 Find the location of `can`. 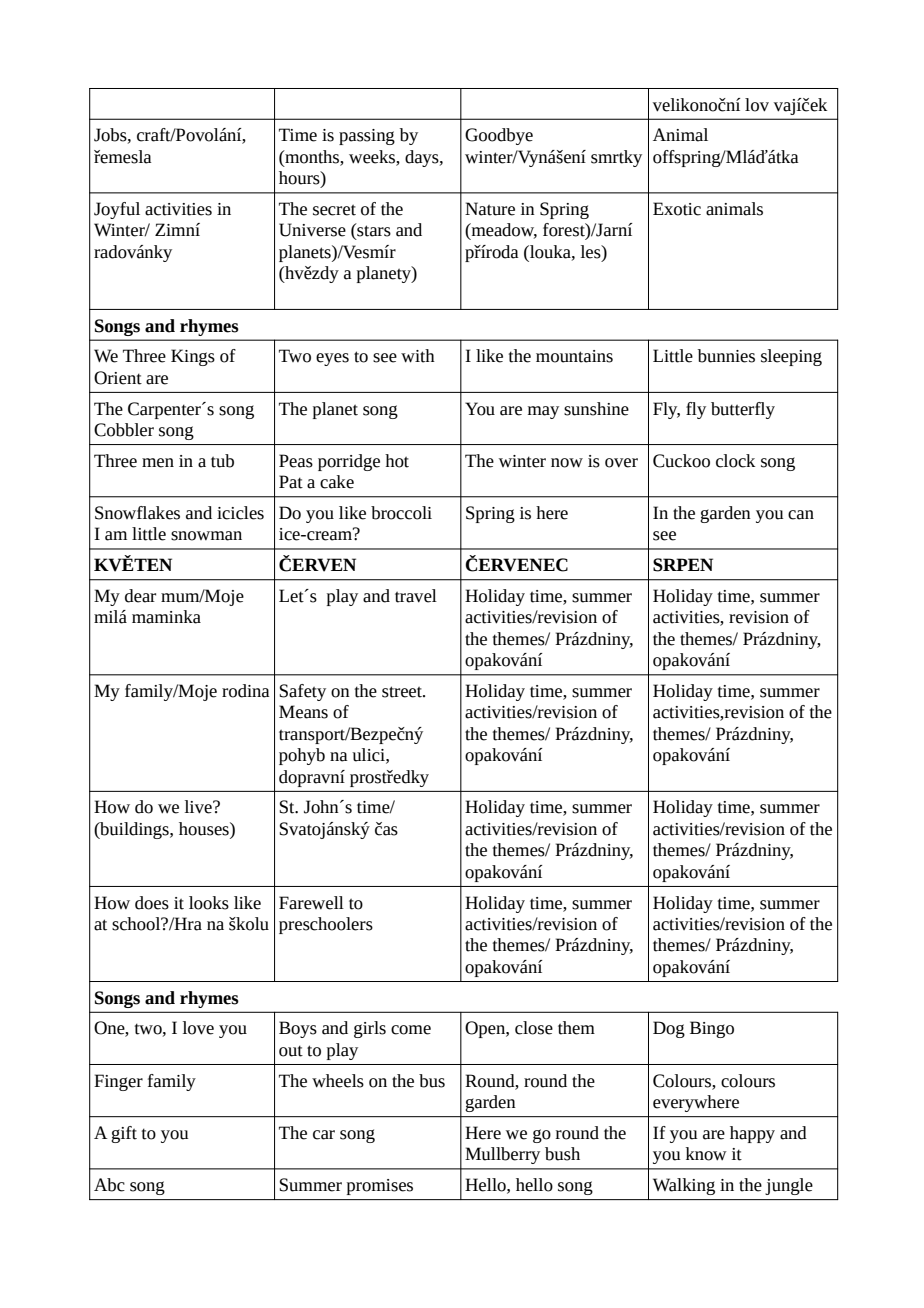

can is located at coordinates (801, 515).
